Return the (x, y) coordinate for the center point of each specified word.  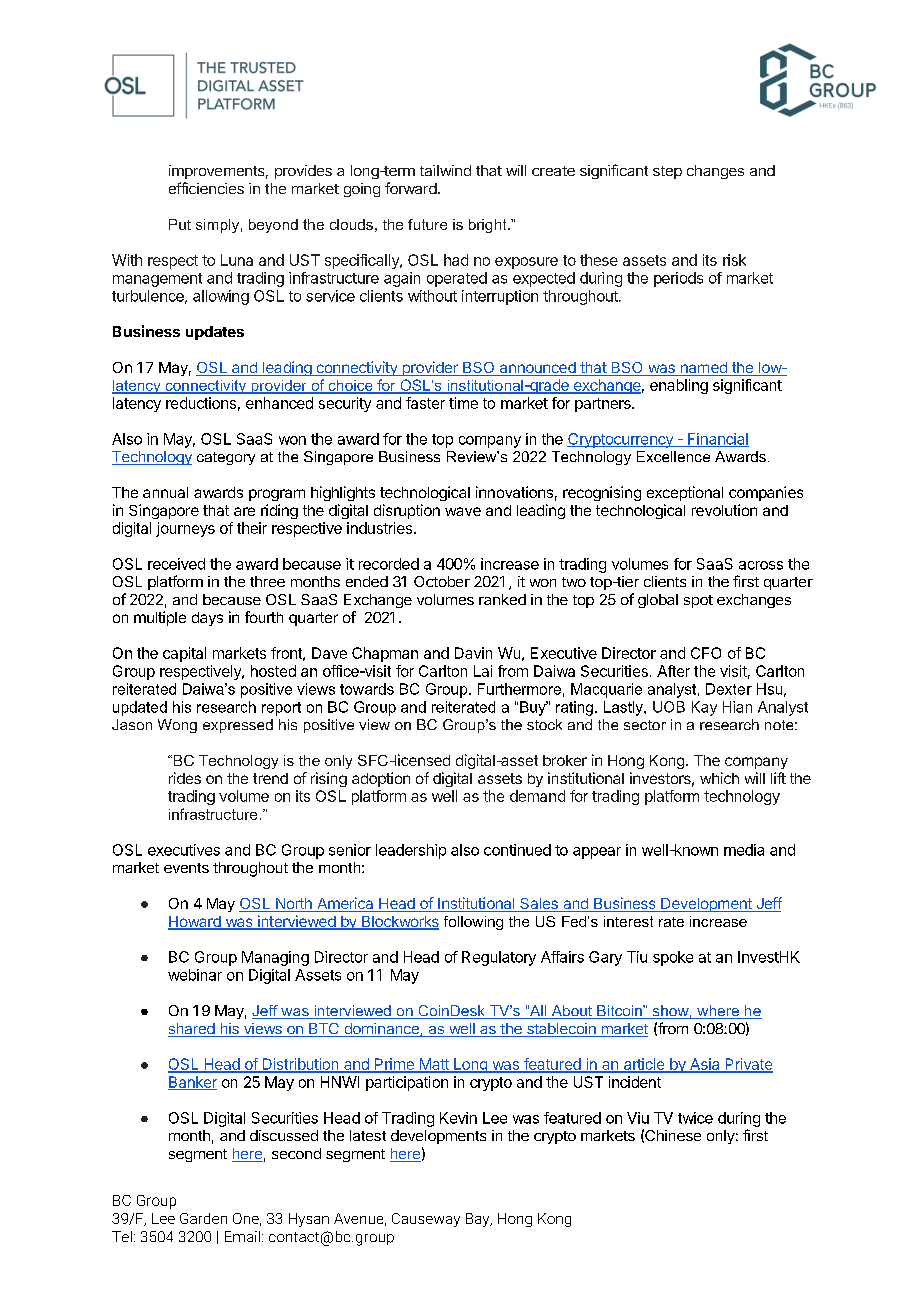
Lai (483, 671)
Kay (704, 708)
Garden (203, 1218)
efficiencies (206, 188)
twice (695, 1118)
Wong (177, 726)
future (427, 224)
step (667, 172)
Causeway (426, 1220)
